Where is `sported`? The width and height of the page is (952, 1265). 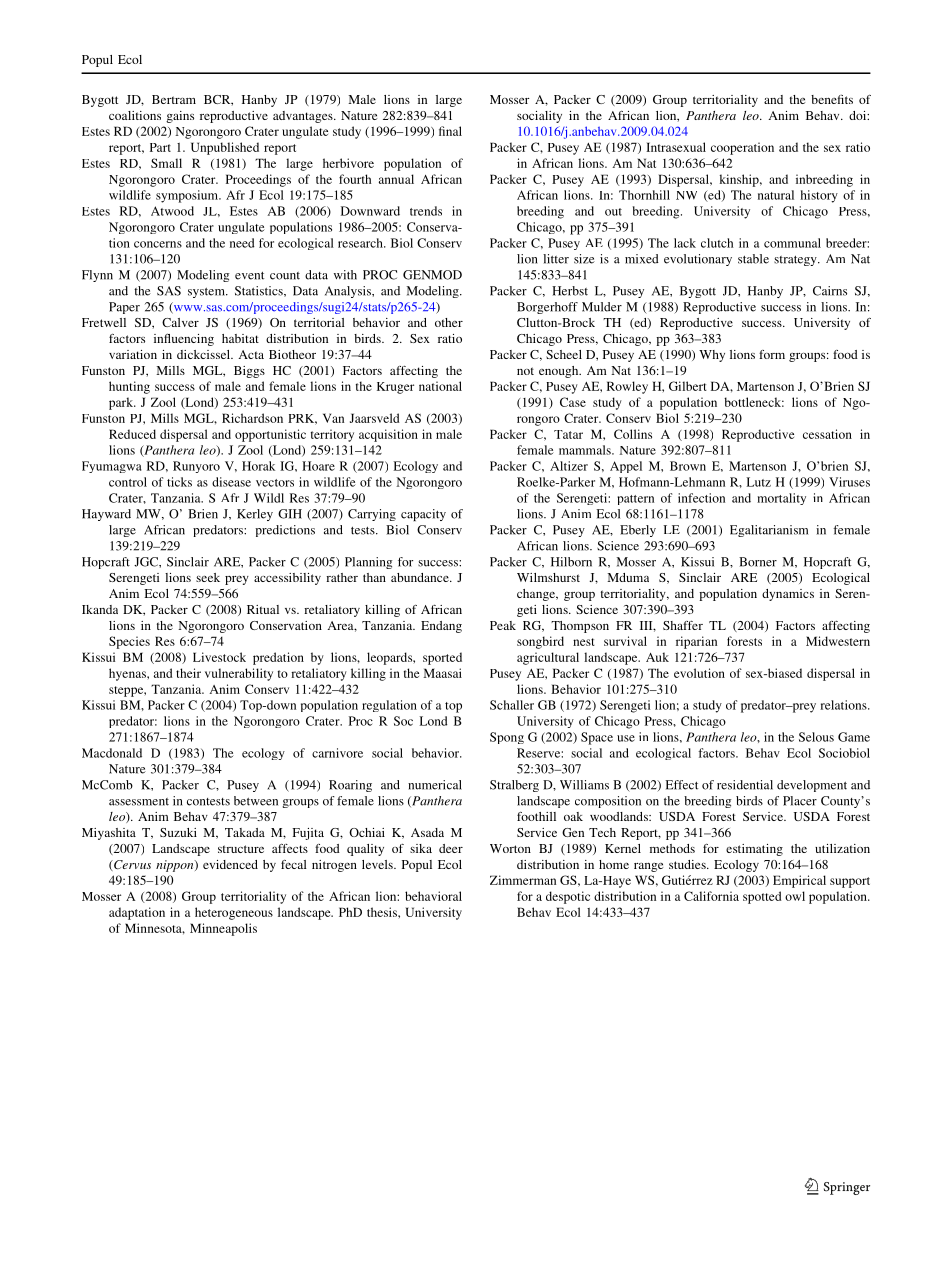
sported is located at coordinates (442, 658).
